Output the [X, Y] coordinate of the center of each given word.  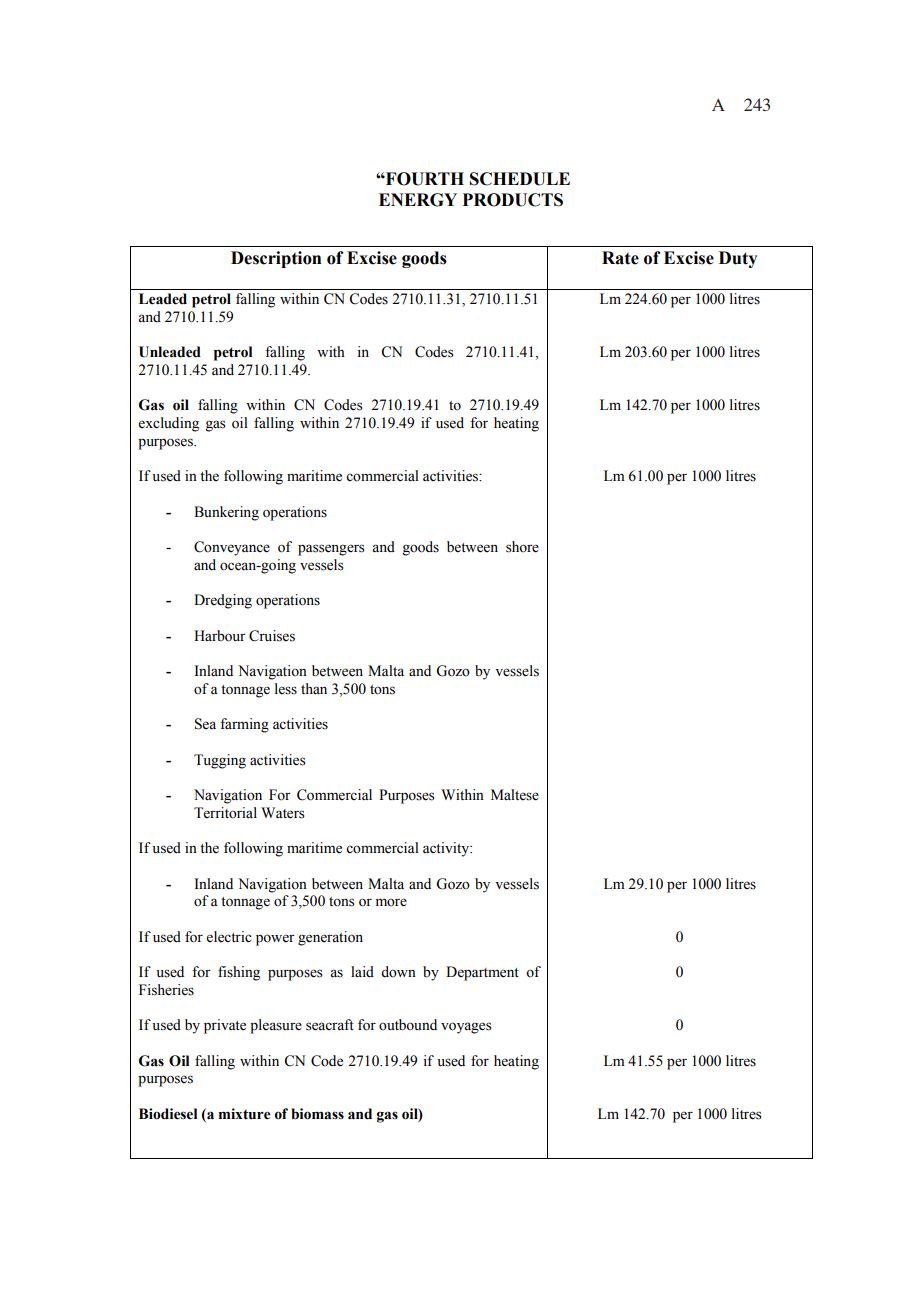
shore [522, 547]
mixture [245, 1114]
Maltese [515, 795]
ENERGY [418, 200]
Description [276, 259]
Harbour [220, 636]
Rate [620, 258]
